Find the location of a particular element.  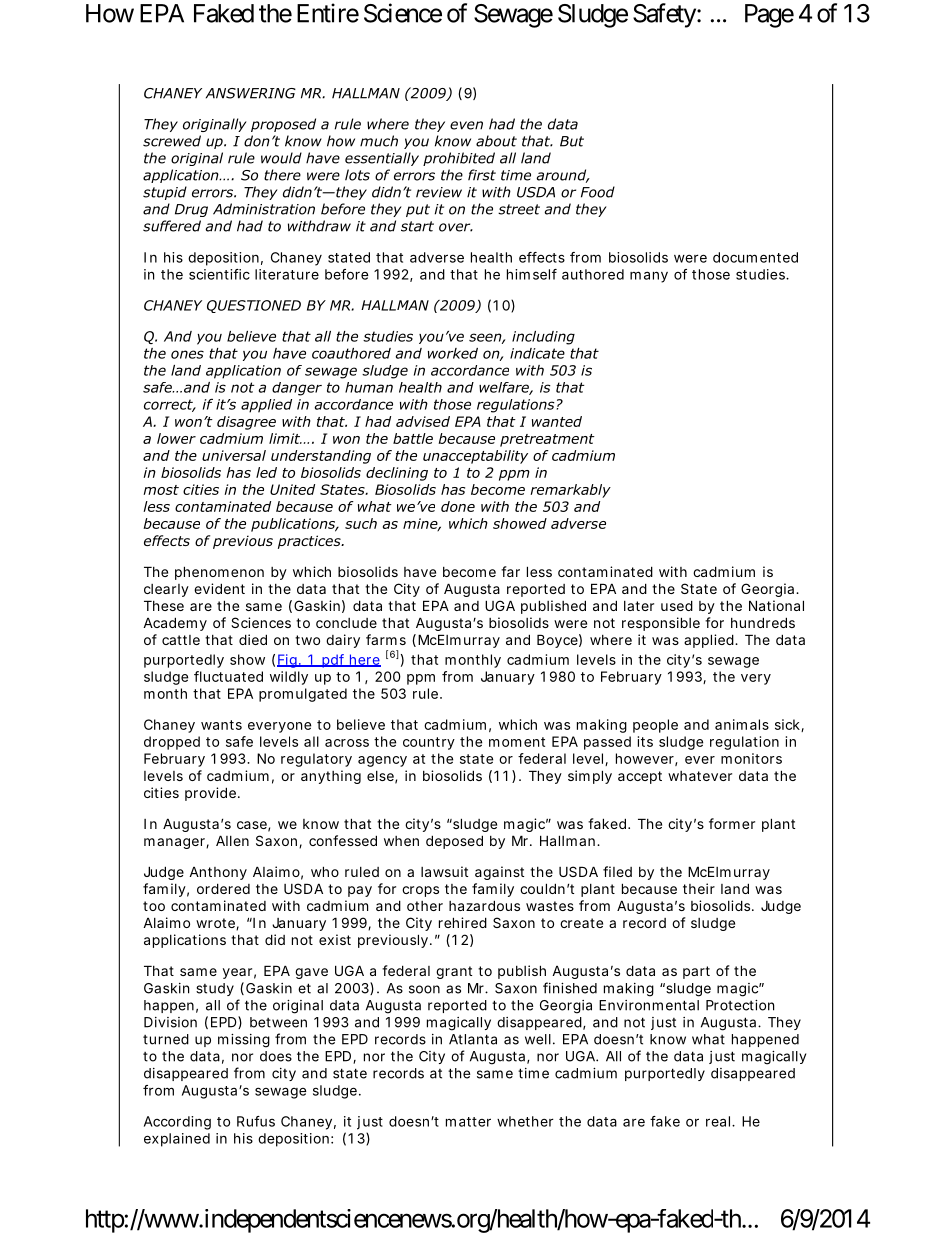

documented is located at coordinates (755, 257).
